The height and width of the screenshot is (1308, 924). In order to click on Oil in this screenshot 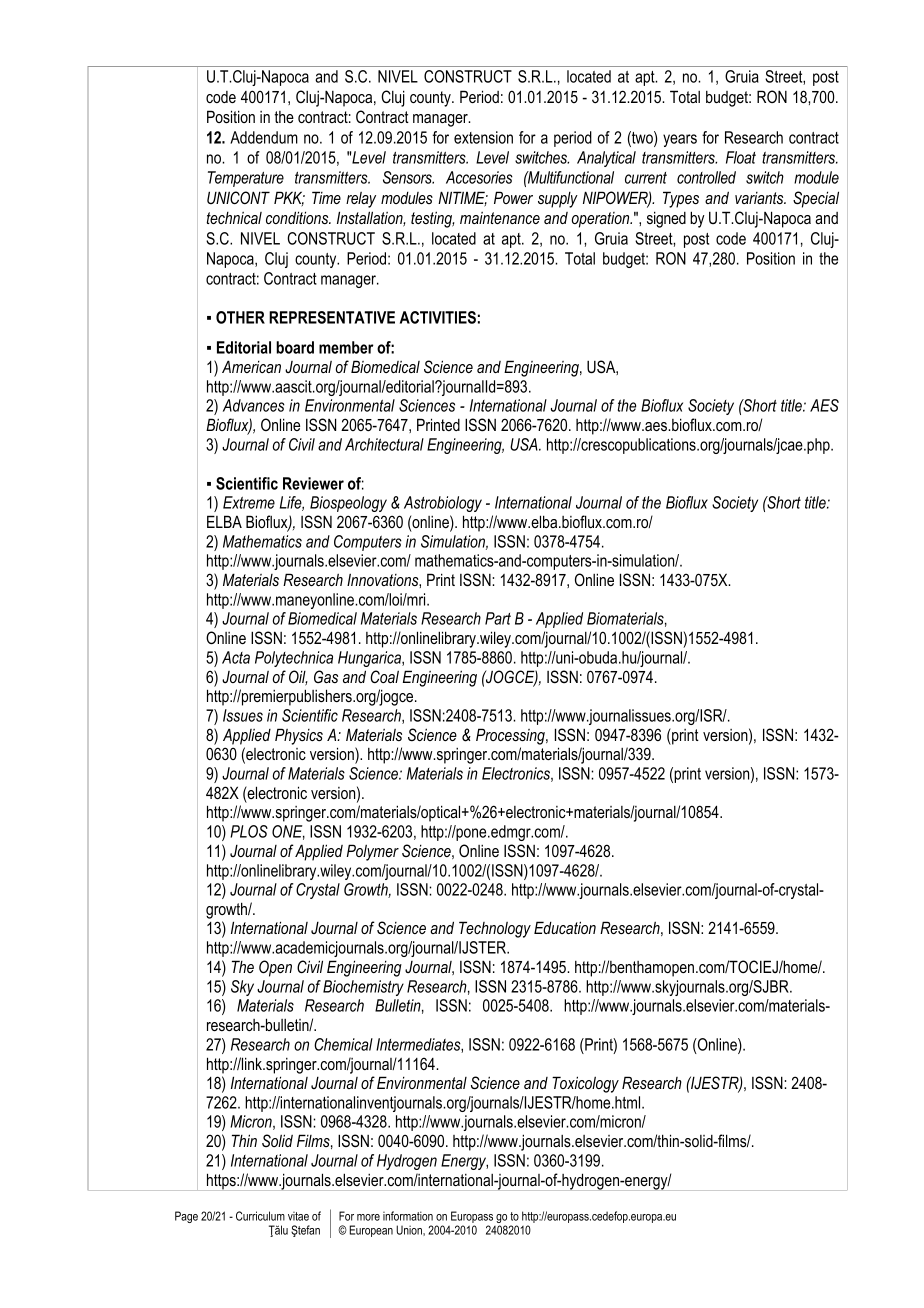, I will do `click(298, 678)`.
